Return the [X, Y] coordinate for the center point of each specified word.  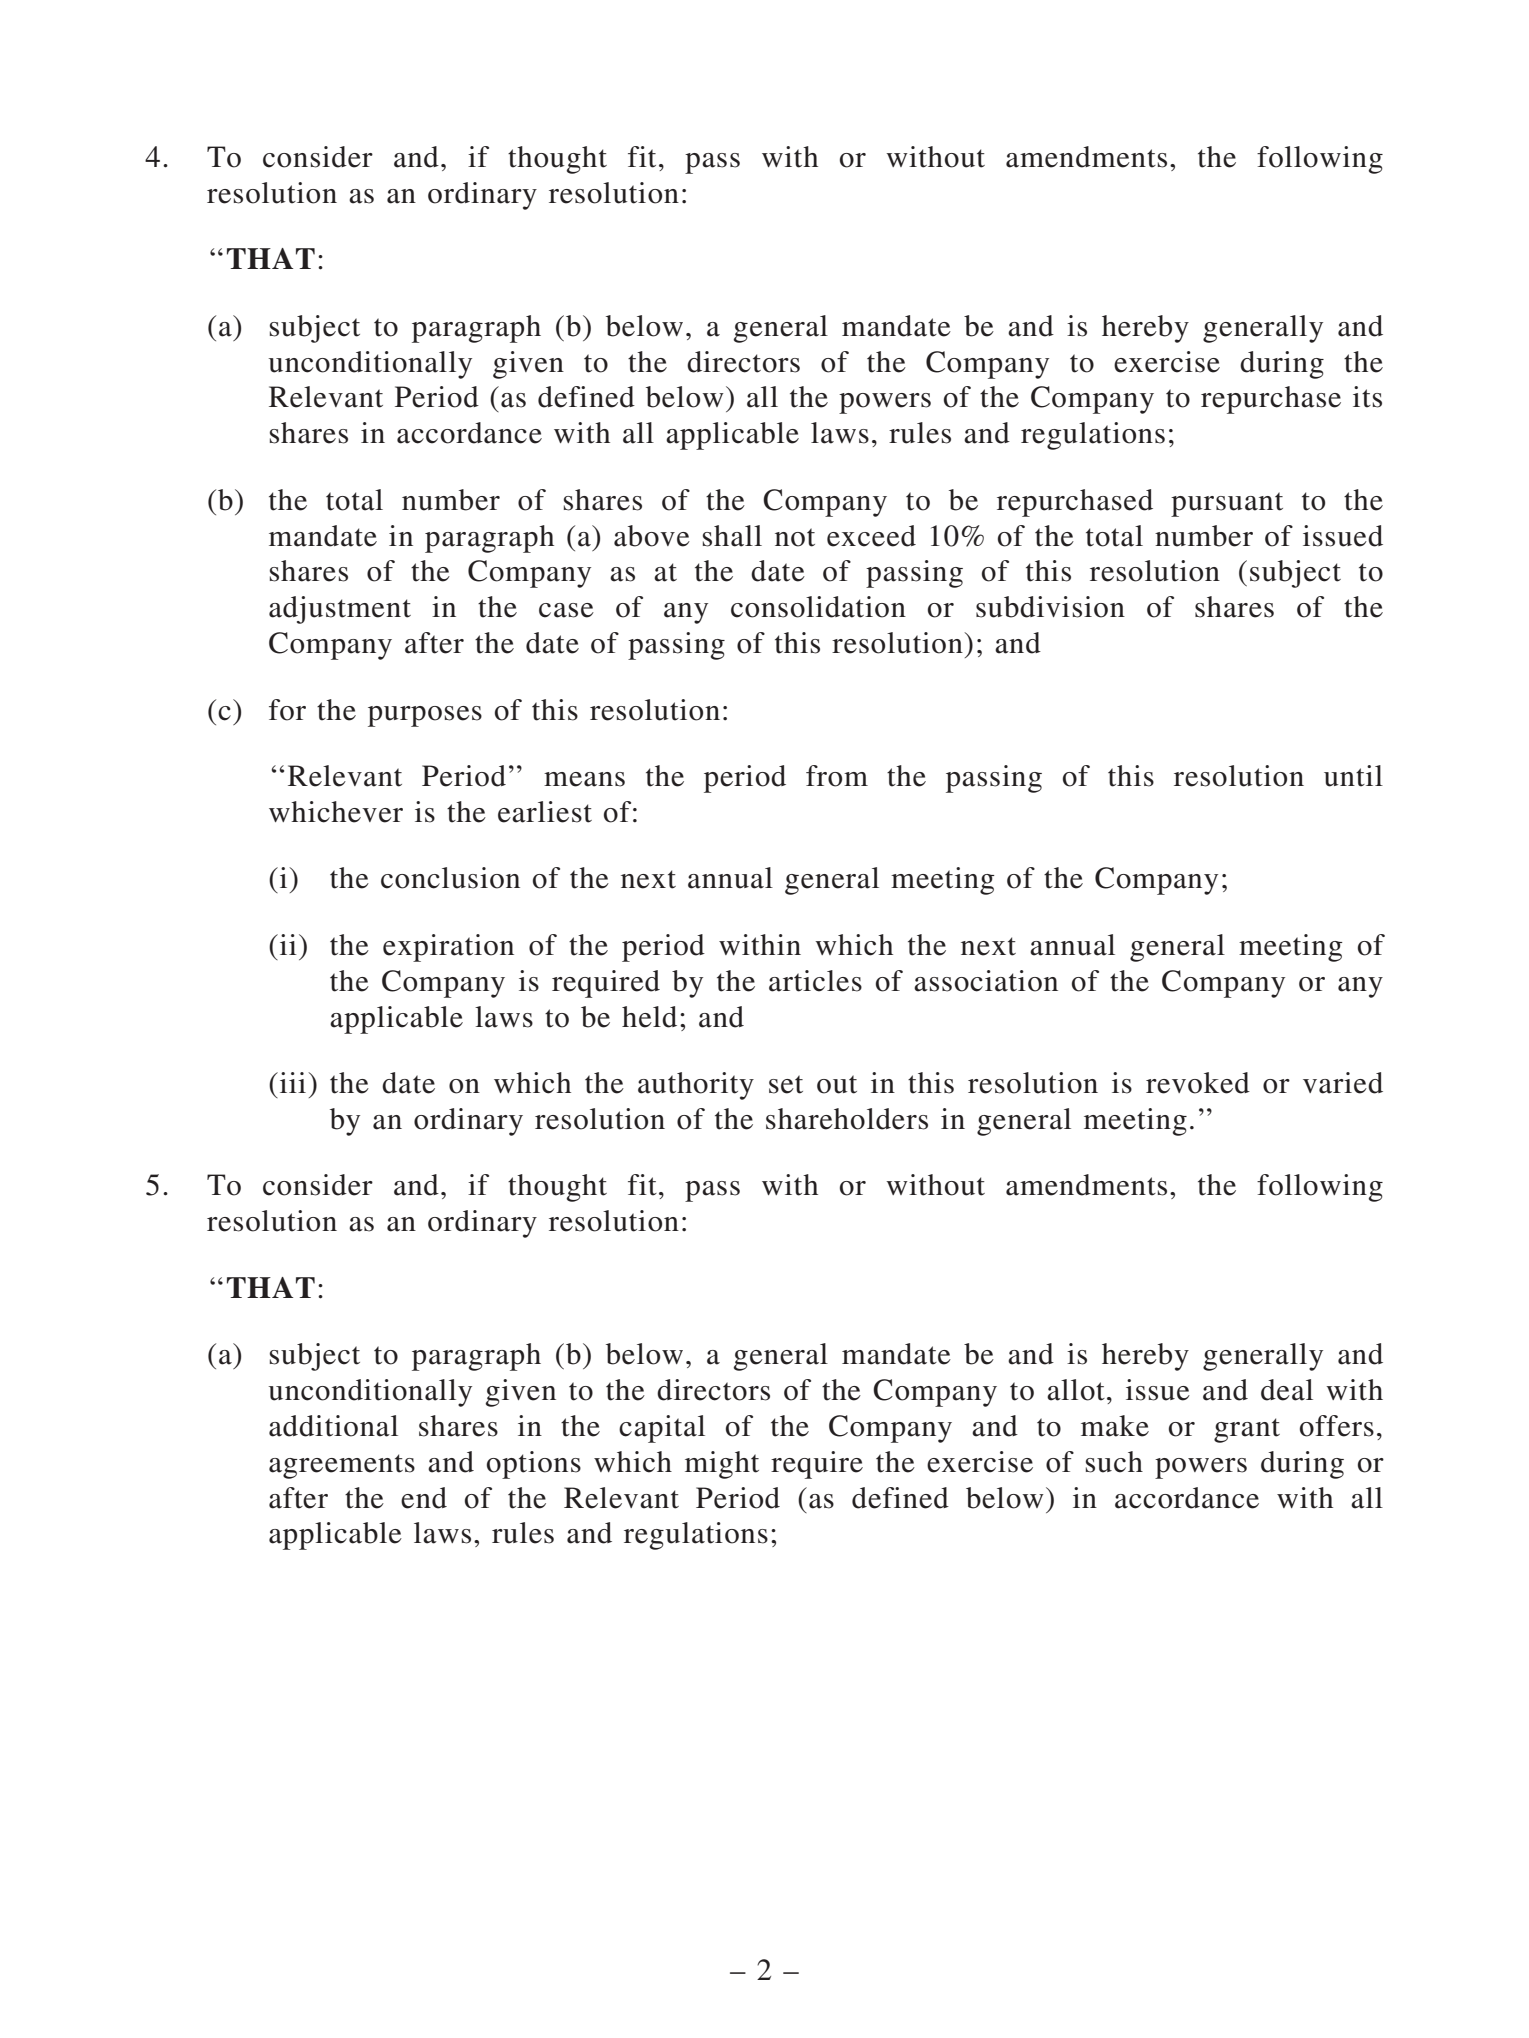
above [652, 536]
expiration [448, 948]
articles [815, 981]
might [722, 1465]
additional [333, 1426]
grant [1247, 1430]
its [1367, 397]
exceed [871, 536]
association [986, 981]
